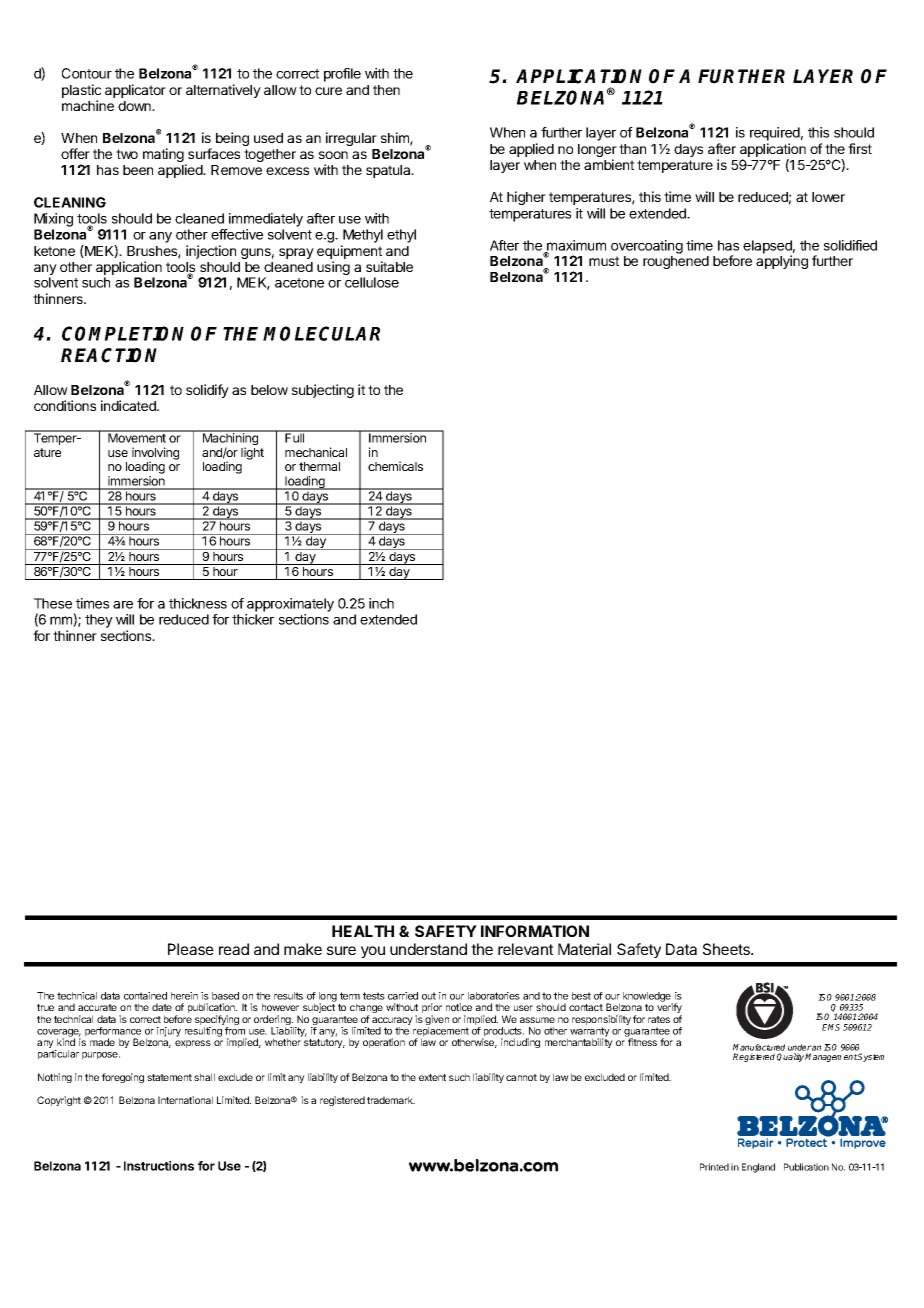 The width and height of the screenshot is (924, 1308). I want to click on chemicals, so click(395, 466).
